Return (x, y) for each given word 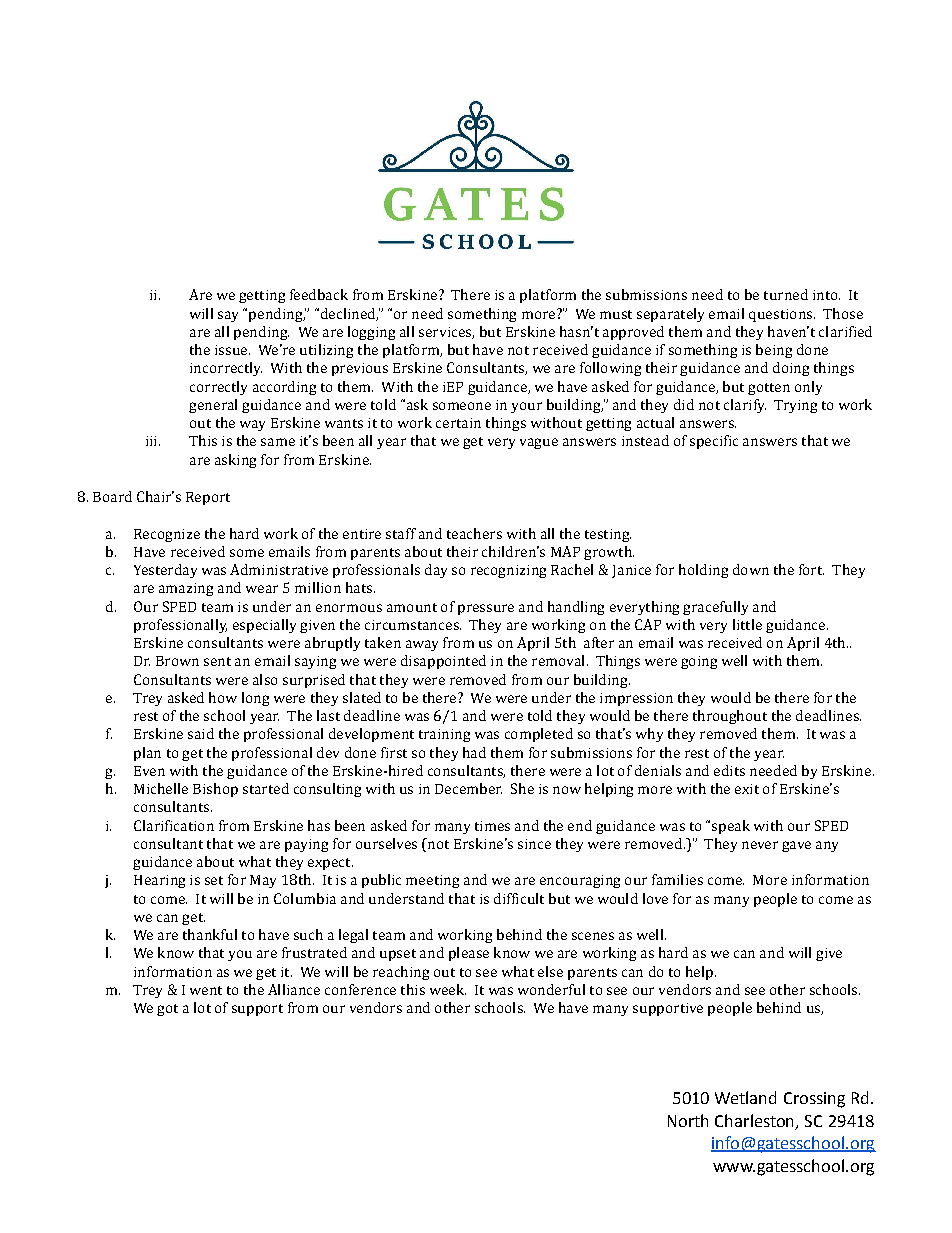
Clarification (174, 825)
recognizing (508, 571)
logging (371, 333)
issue (232, 350)
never (760, 845)
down (751, 569)
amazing (186, 589)
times (492, 826)
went (206, 990)
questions (782, 315)
